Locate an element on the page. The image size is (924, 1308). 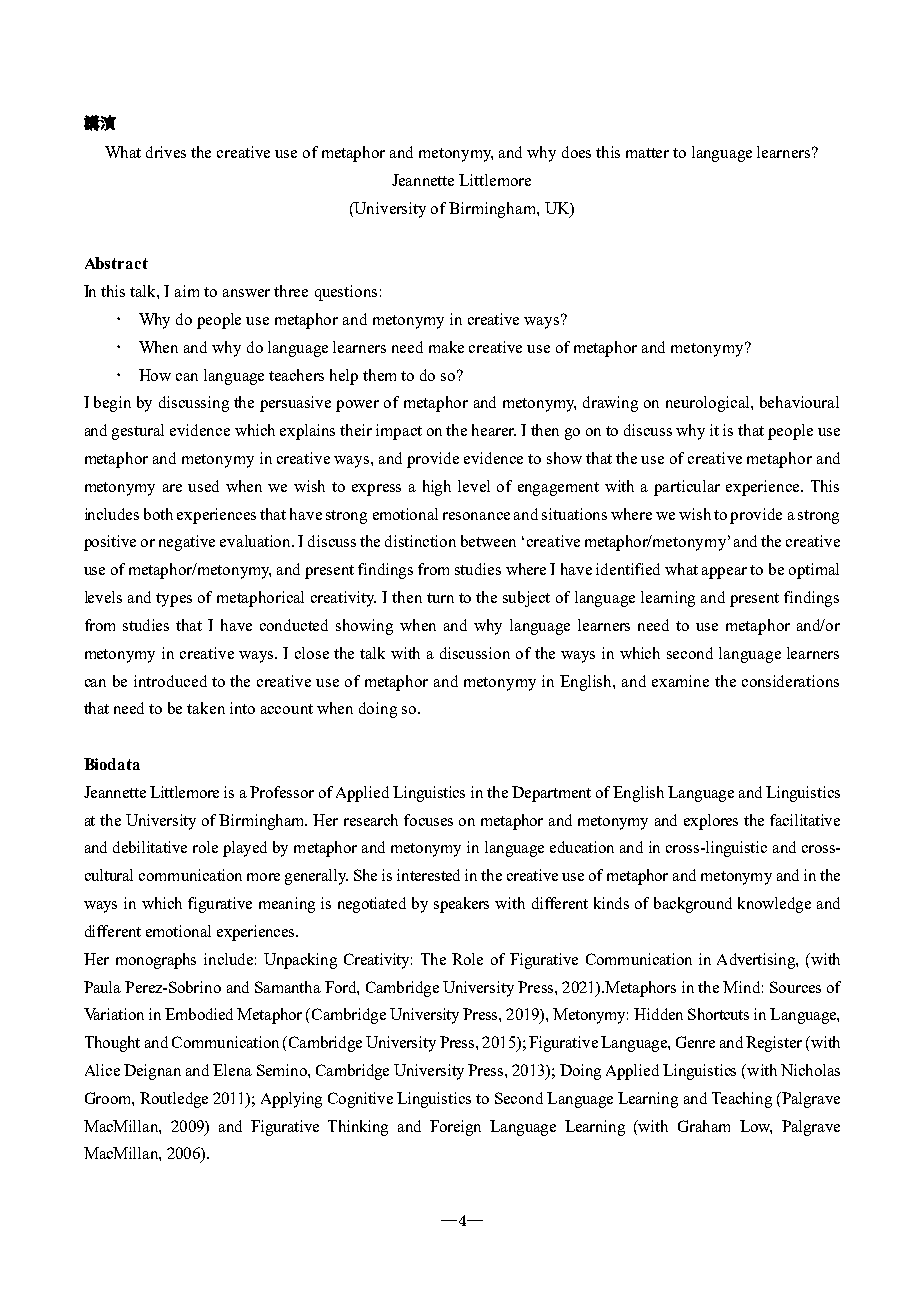
drives is located at coordinates (166, 152).
